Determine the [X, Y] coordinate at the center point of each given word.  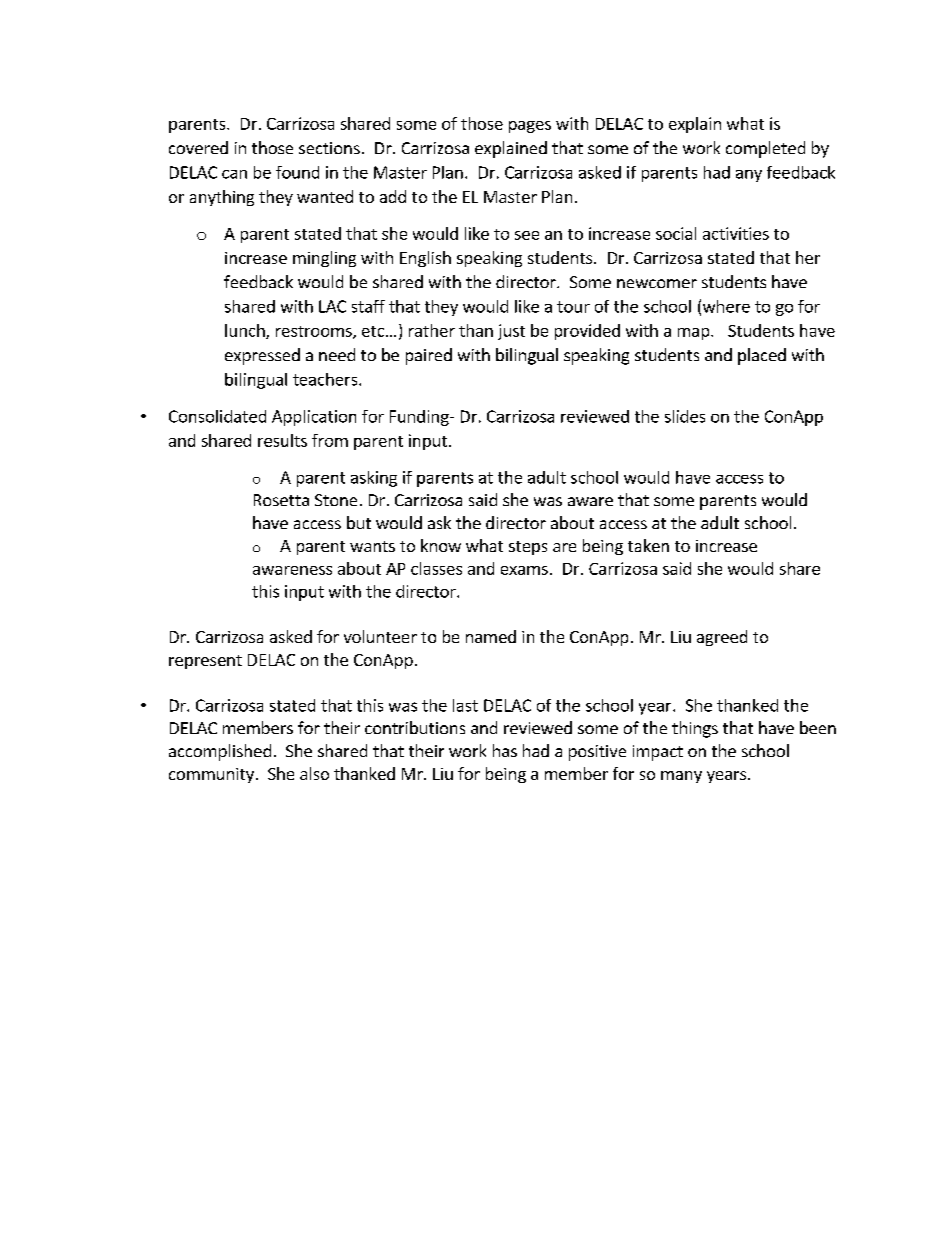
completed [765, 149]
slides [685, 416]
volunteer [380, 636]
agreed [722, 638]
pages [530, 127]
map [695, 334]
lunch [246, 331]
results [282, 440]
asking [374, 479]
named [491, 636]
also [314, 773]
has [505, 750]
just [511, 332]
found [297, 172]
